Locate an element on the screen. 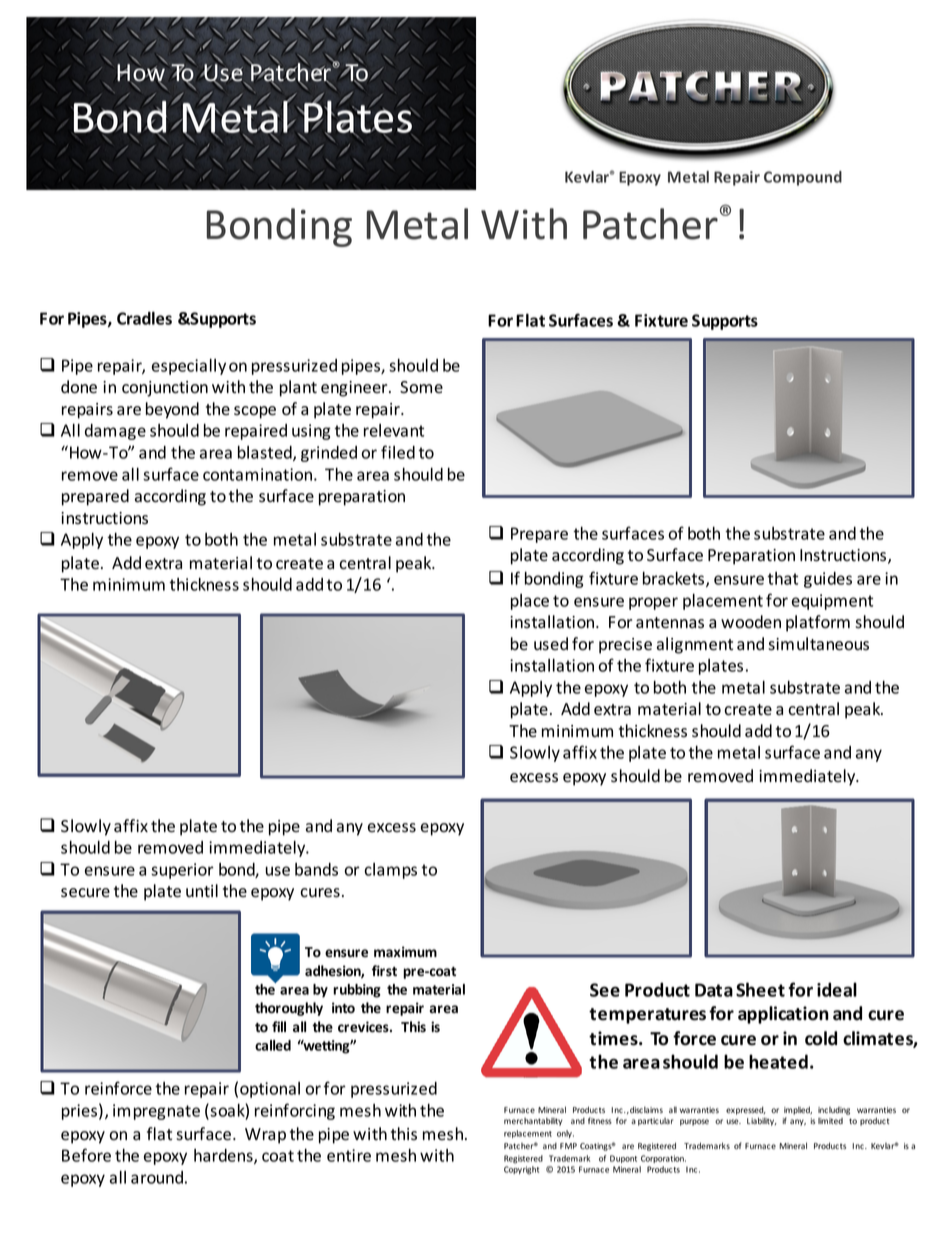 The width and height of the screenshot is (952, 1233). superior is located at coordinates (182, 871).
